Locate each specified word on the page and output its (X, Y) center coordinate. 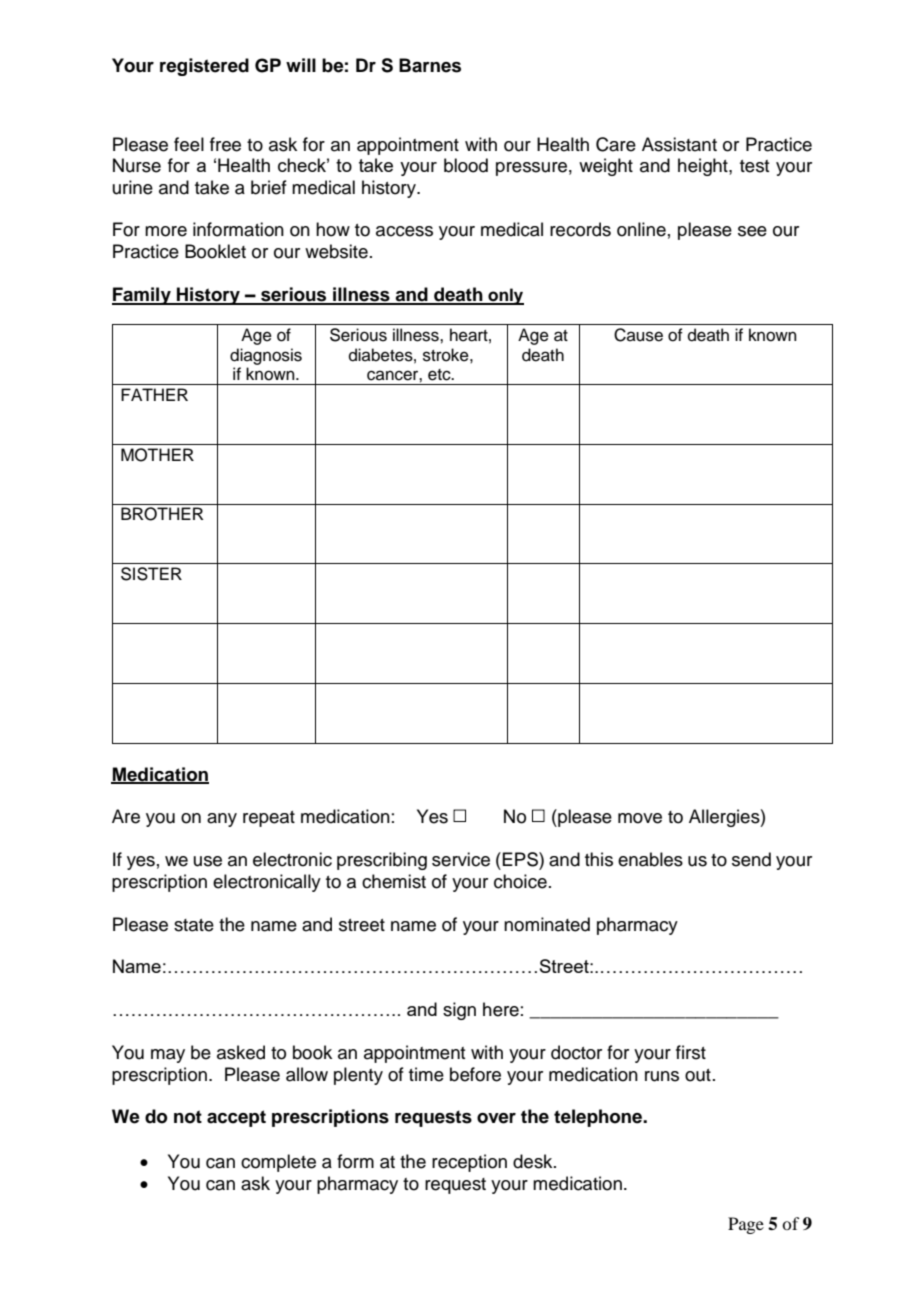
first (691, 1052)
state (194, 925)
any (222, 820)
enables (650, 859)
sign (459, 1011)
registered (204, 67)
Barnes (430, 65)
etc (440, 375)
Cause (638, 335)
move (640, 818)
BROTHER (162, 514)
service (461, 859)
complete (278, 1163)
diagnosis (266, 356)
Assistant (679, 144)
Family (142, 296)
